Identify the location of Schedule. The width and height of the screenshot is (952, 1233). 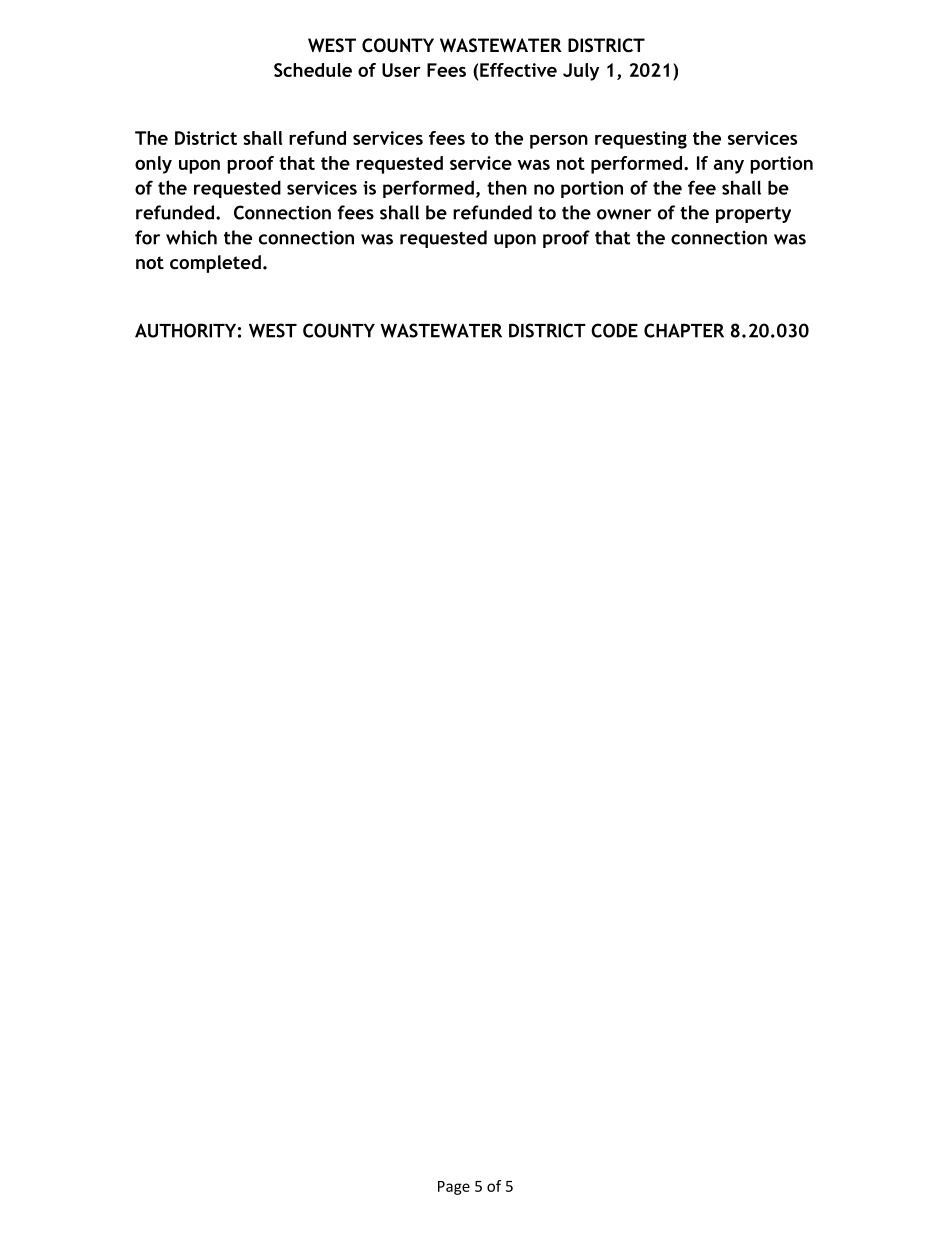
(313, 70).
